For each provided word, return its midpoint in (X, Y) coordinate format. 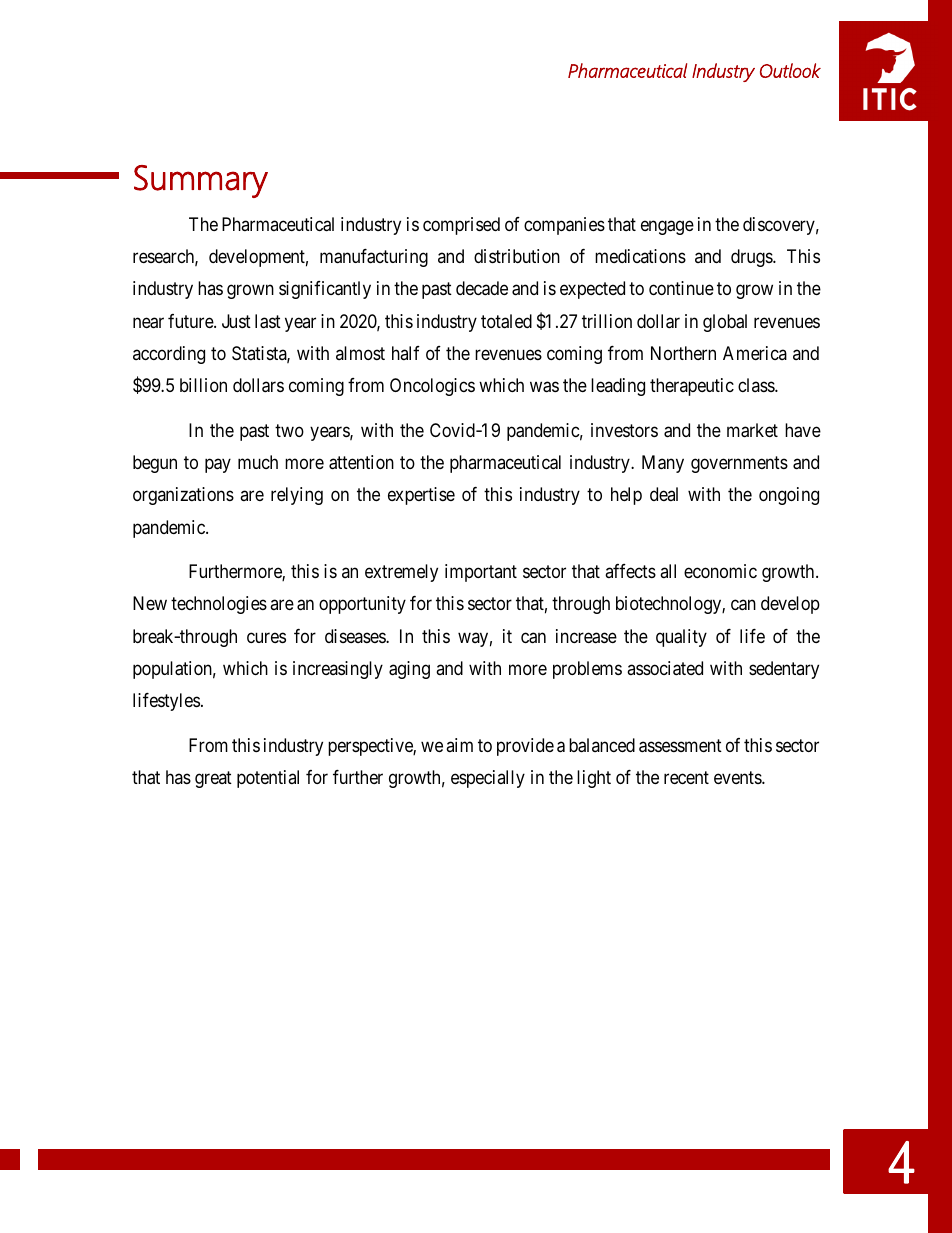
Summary (201, 181)
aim (459, 745)
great (213, 779)
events (738, 777)
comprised (461, 226)
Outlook (790, 70)
